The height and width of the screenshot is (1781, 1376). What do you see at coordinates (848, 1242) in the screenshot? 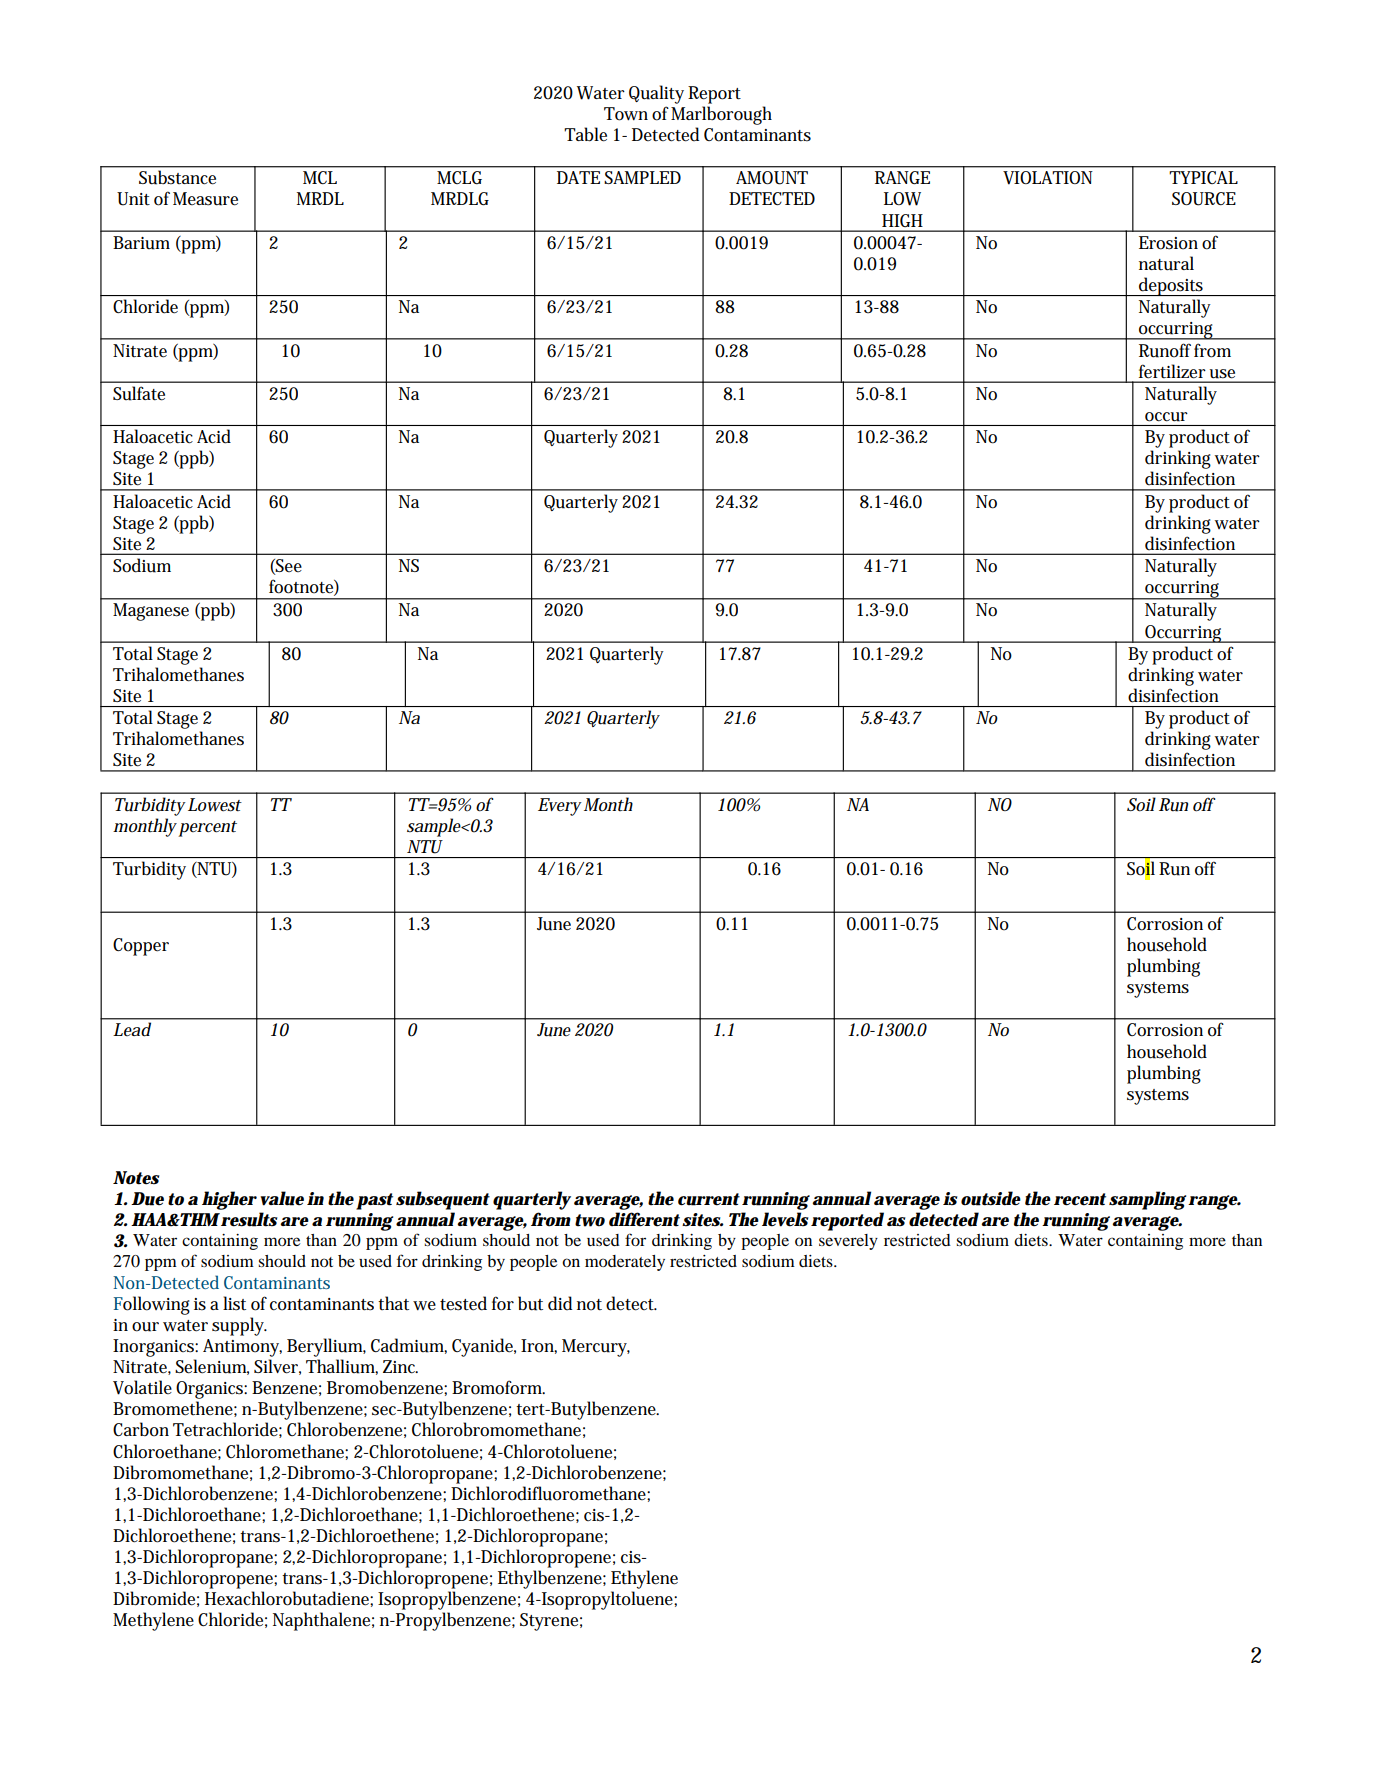
I see `severely` at bounding box center [848, 1242].
